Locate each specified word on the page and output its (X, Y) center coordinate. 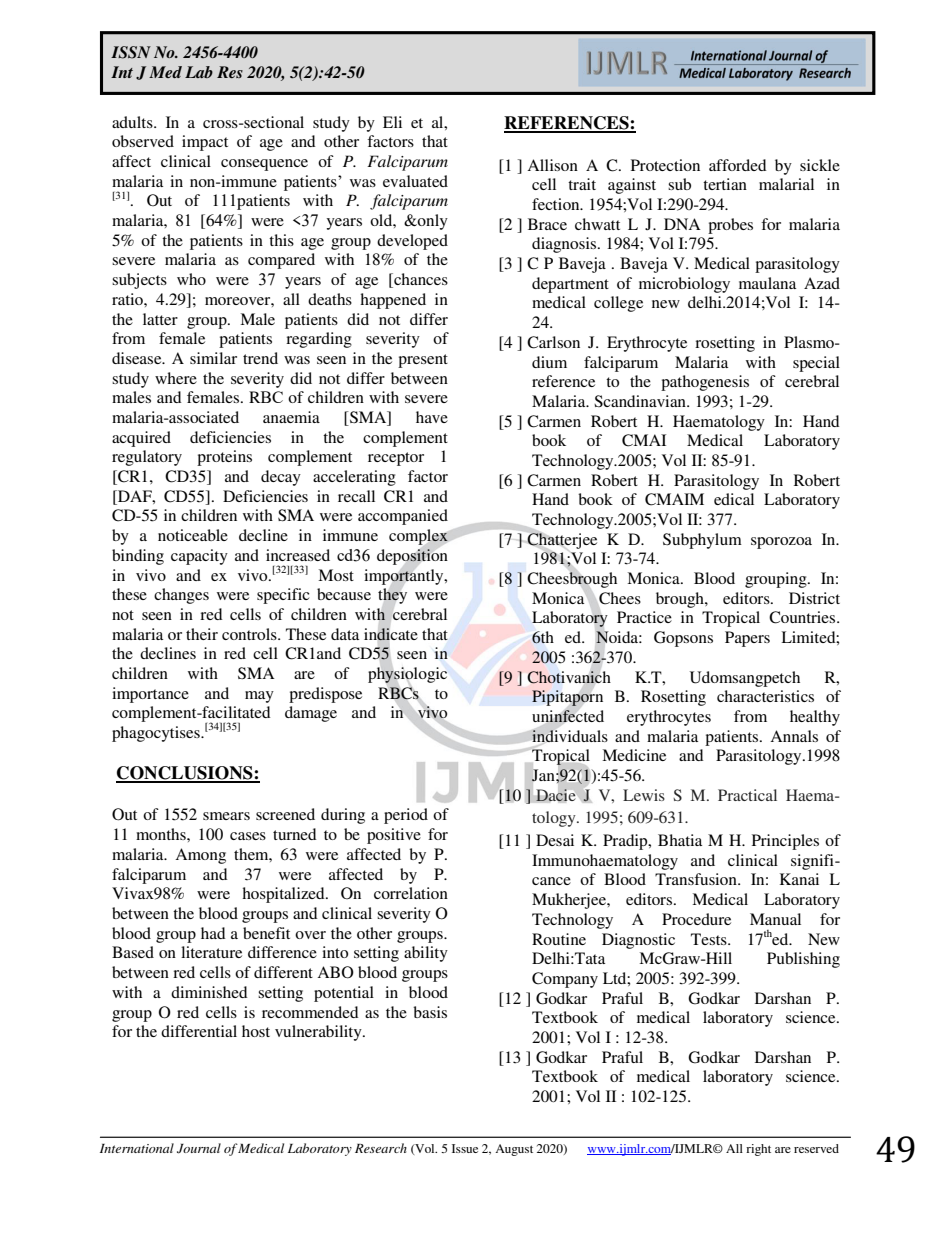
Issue (465, 1148)
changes (181, 596)
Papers (747, 639)
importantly (405, 577)
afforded (738, 165)
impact (205, 143)
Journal (199, 1148)
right (758, 1150)
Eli (392, 122)
